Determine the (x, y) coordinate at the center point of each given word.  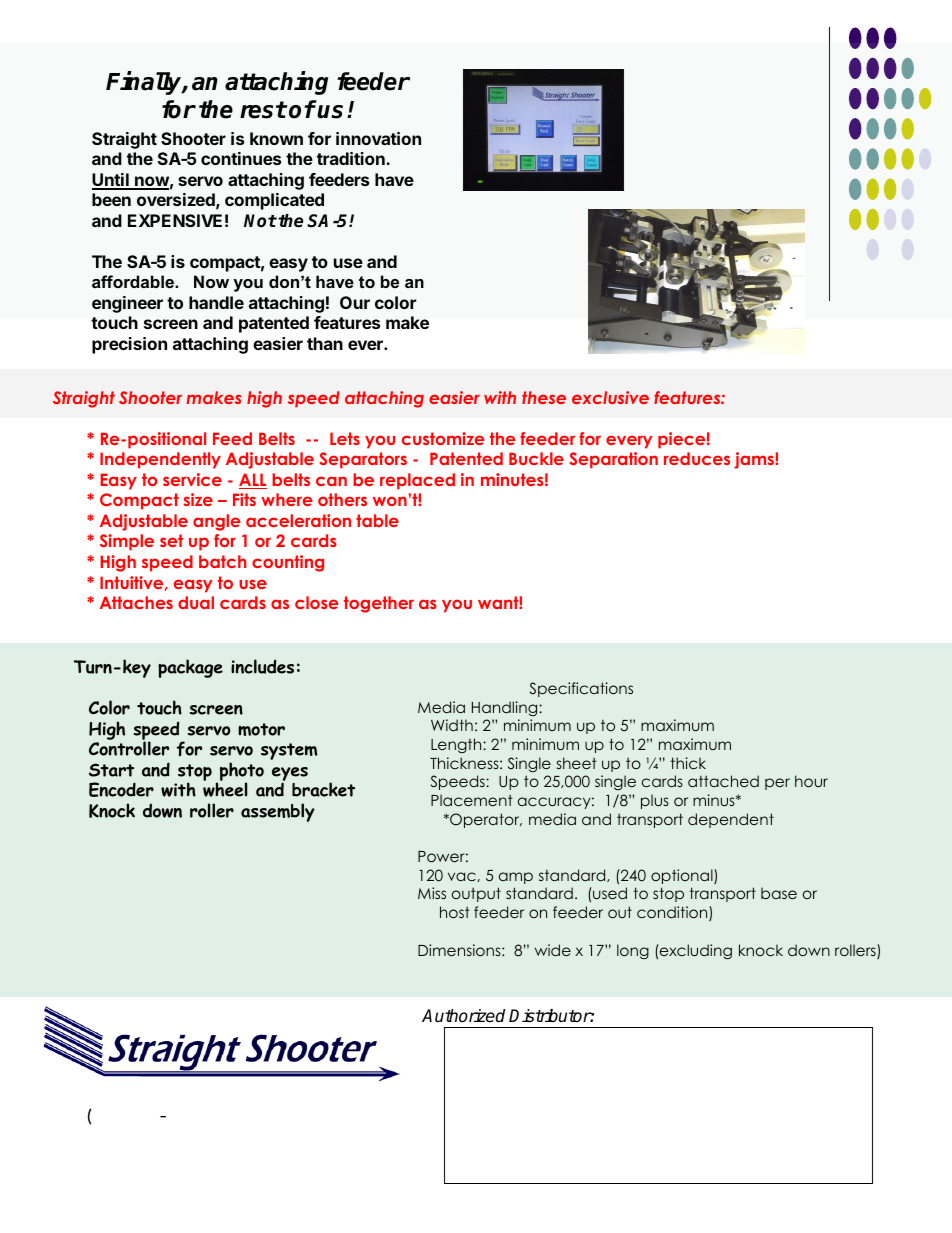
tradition (352, 158)
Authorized (463, 1016)
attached (723, 781)
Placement (472, 800)
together (379, 604)
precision (129, 345)
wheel (225, 789)
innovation (378, 138)
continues (241, 158)
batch (222, 561)
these (544, 397)
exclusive (610, 397)
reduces (697, 458)
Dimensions (460, 950)
